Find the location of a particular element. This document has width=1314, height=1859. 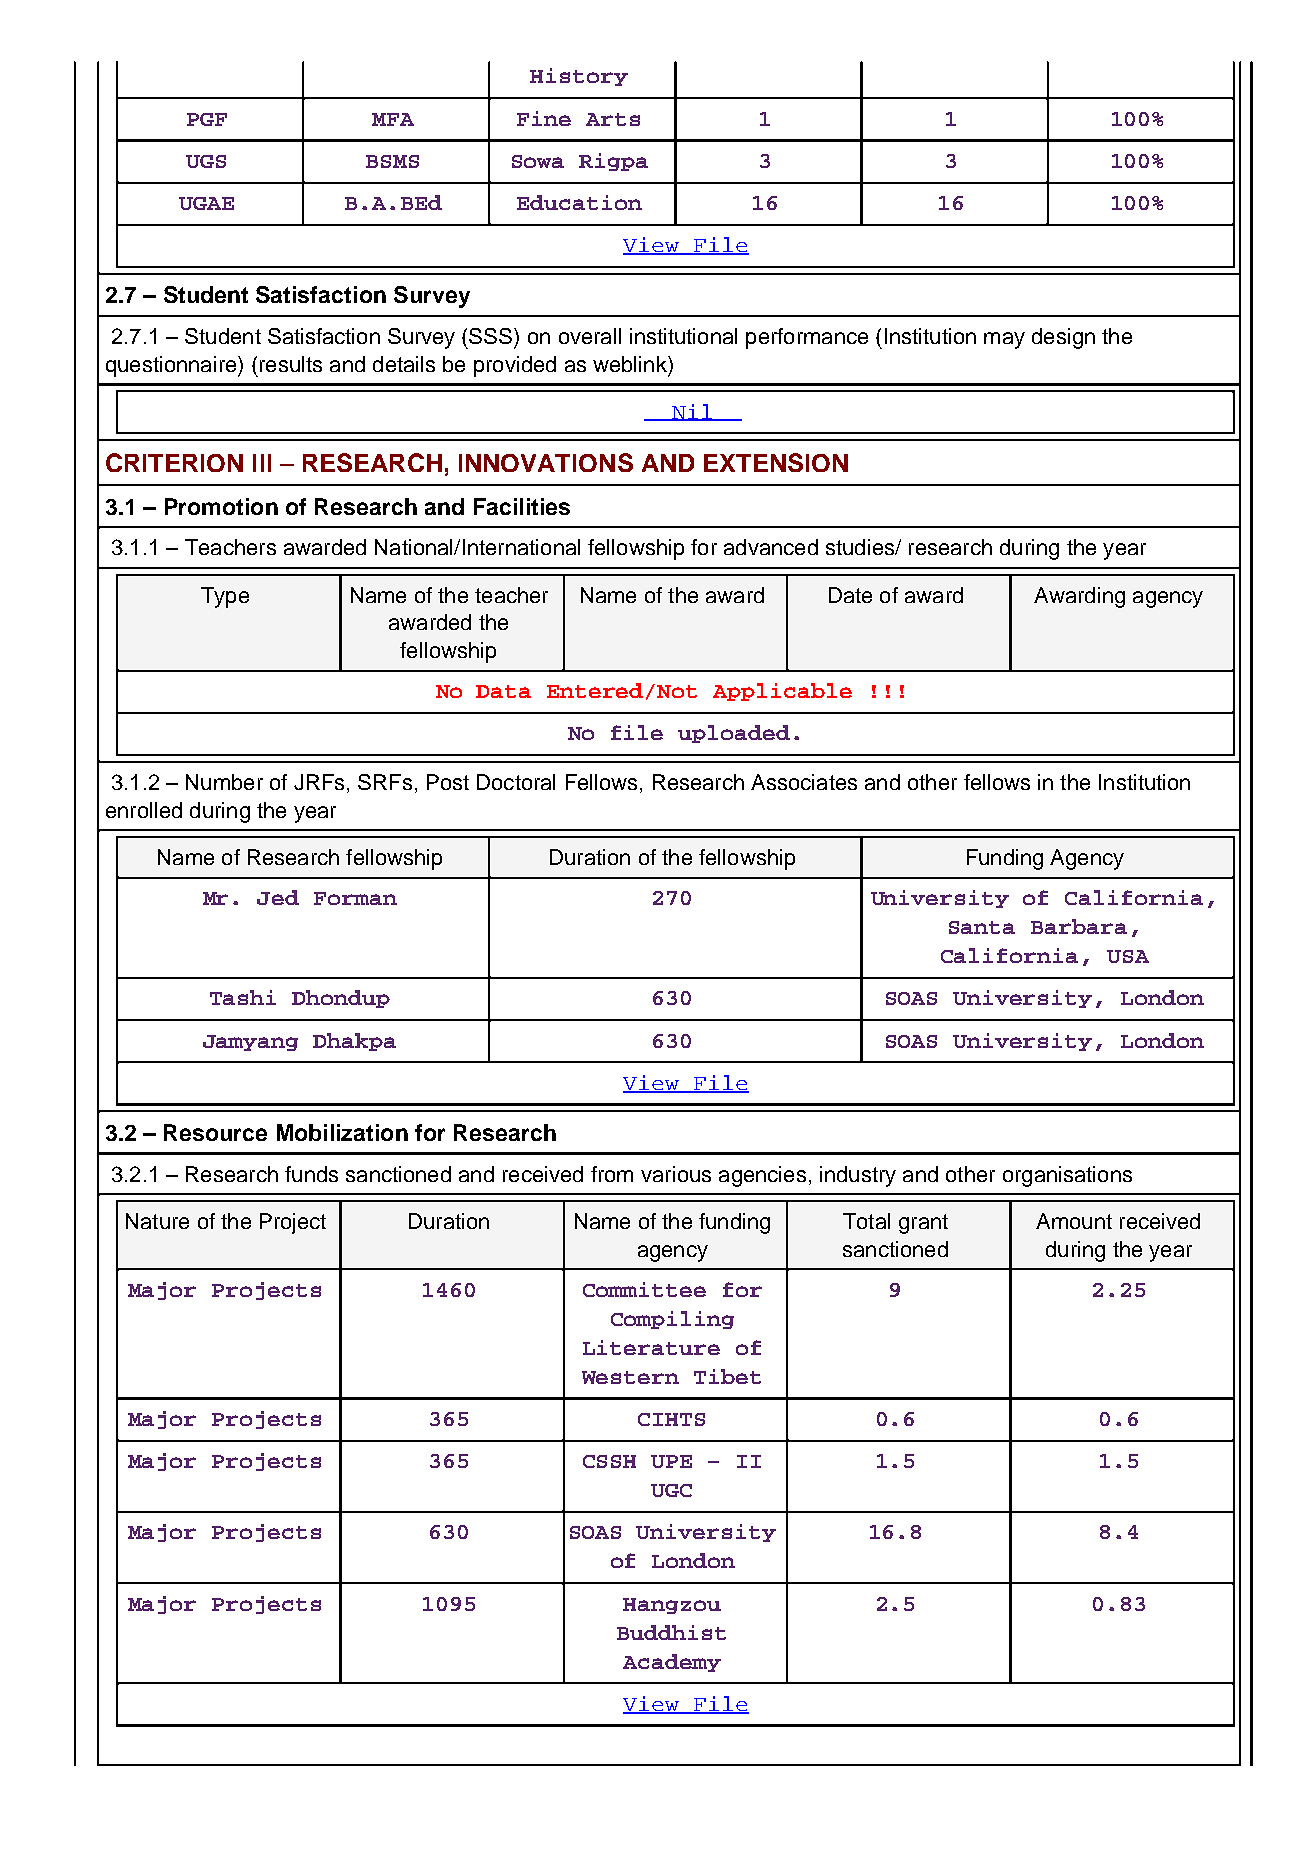

from is located at coordinates (612, 1174).
